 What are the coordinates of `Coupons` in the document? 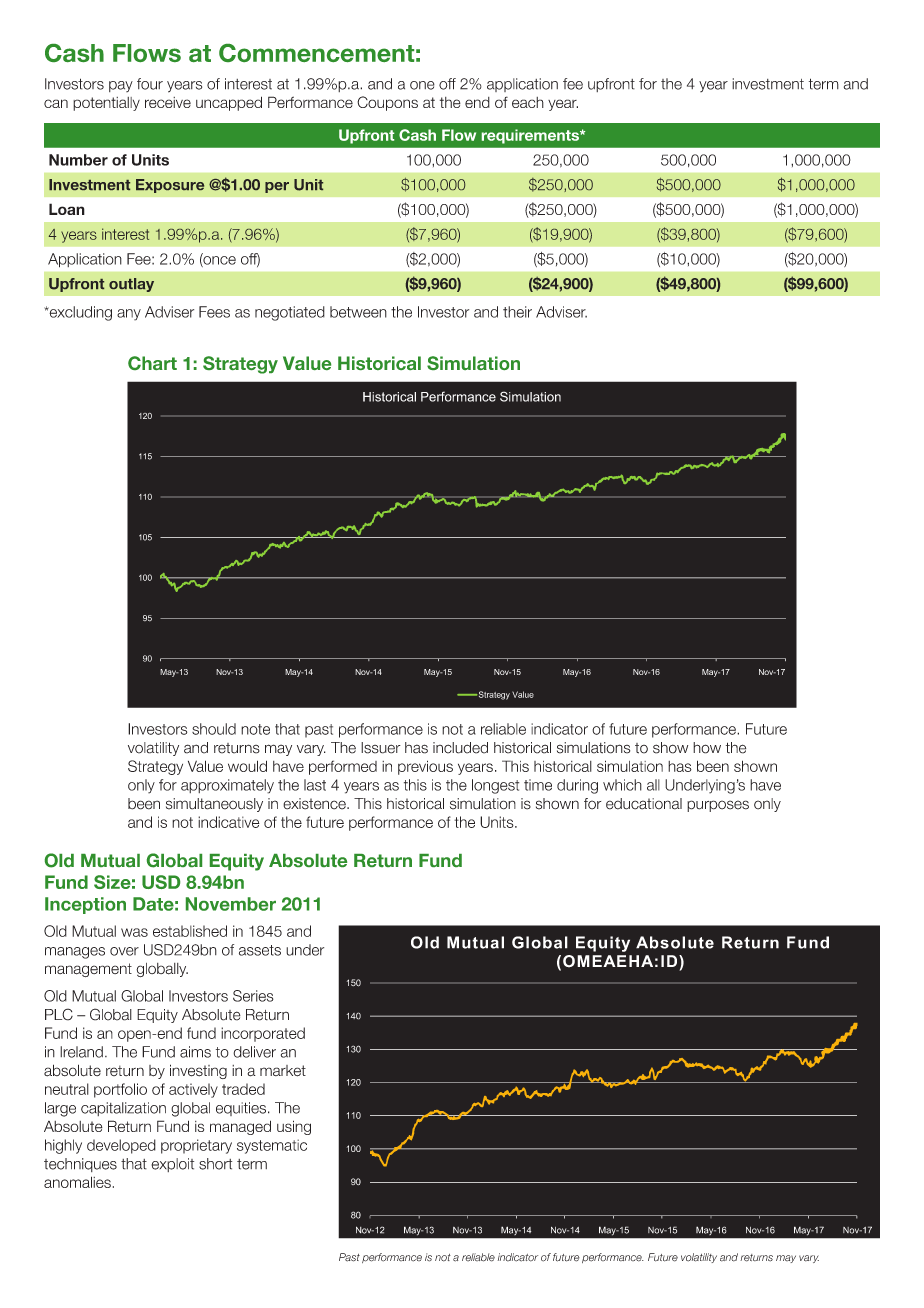 It's located at (387, 103).
